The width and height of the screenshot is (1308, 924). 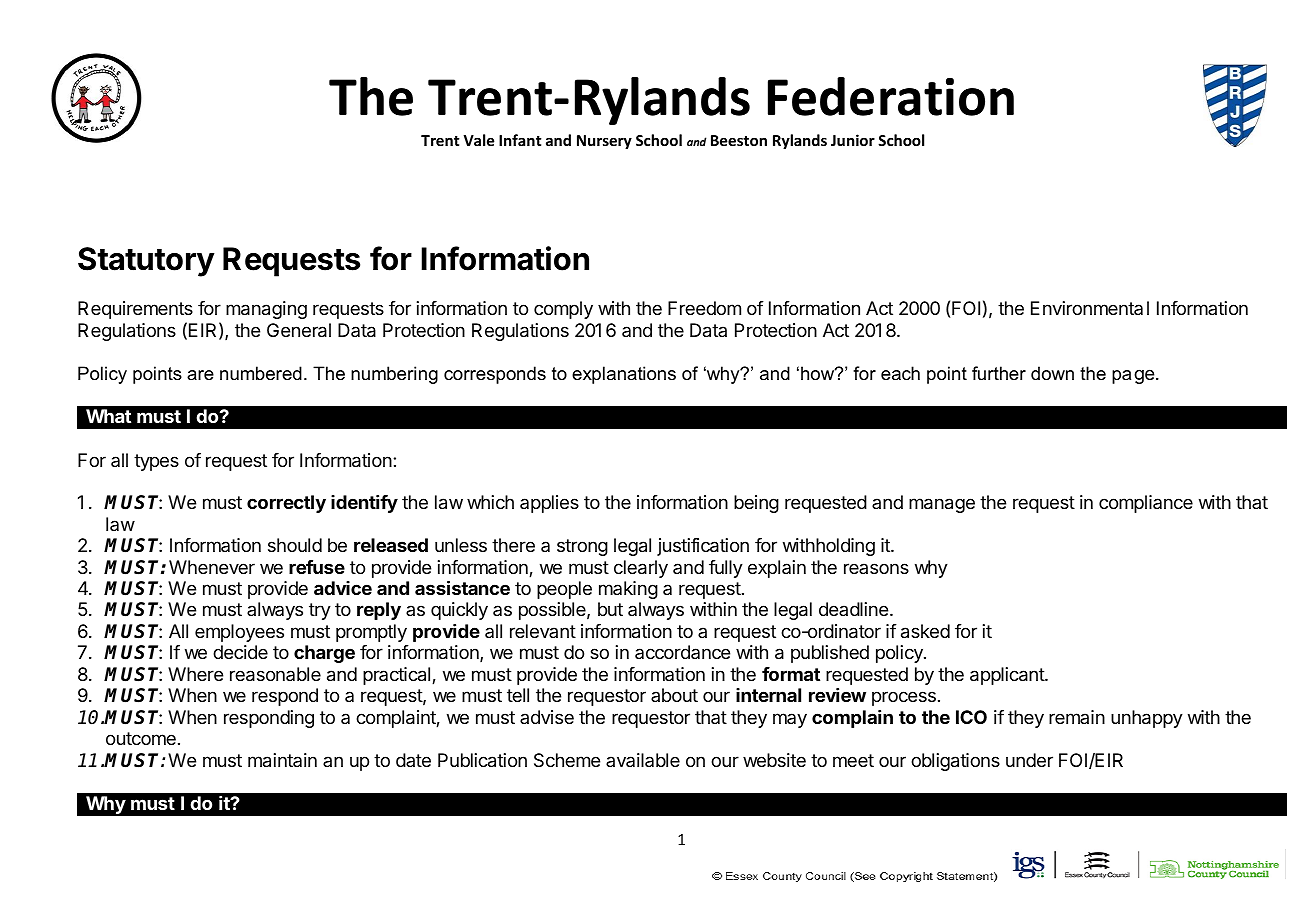 I want to click on comply, so click(x=563, y=310).
